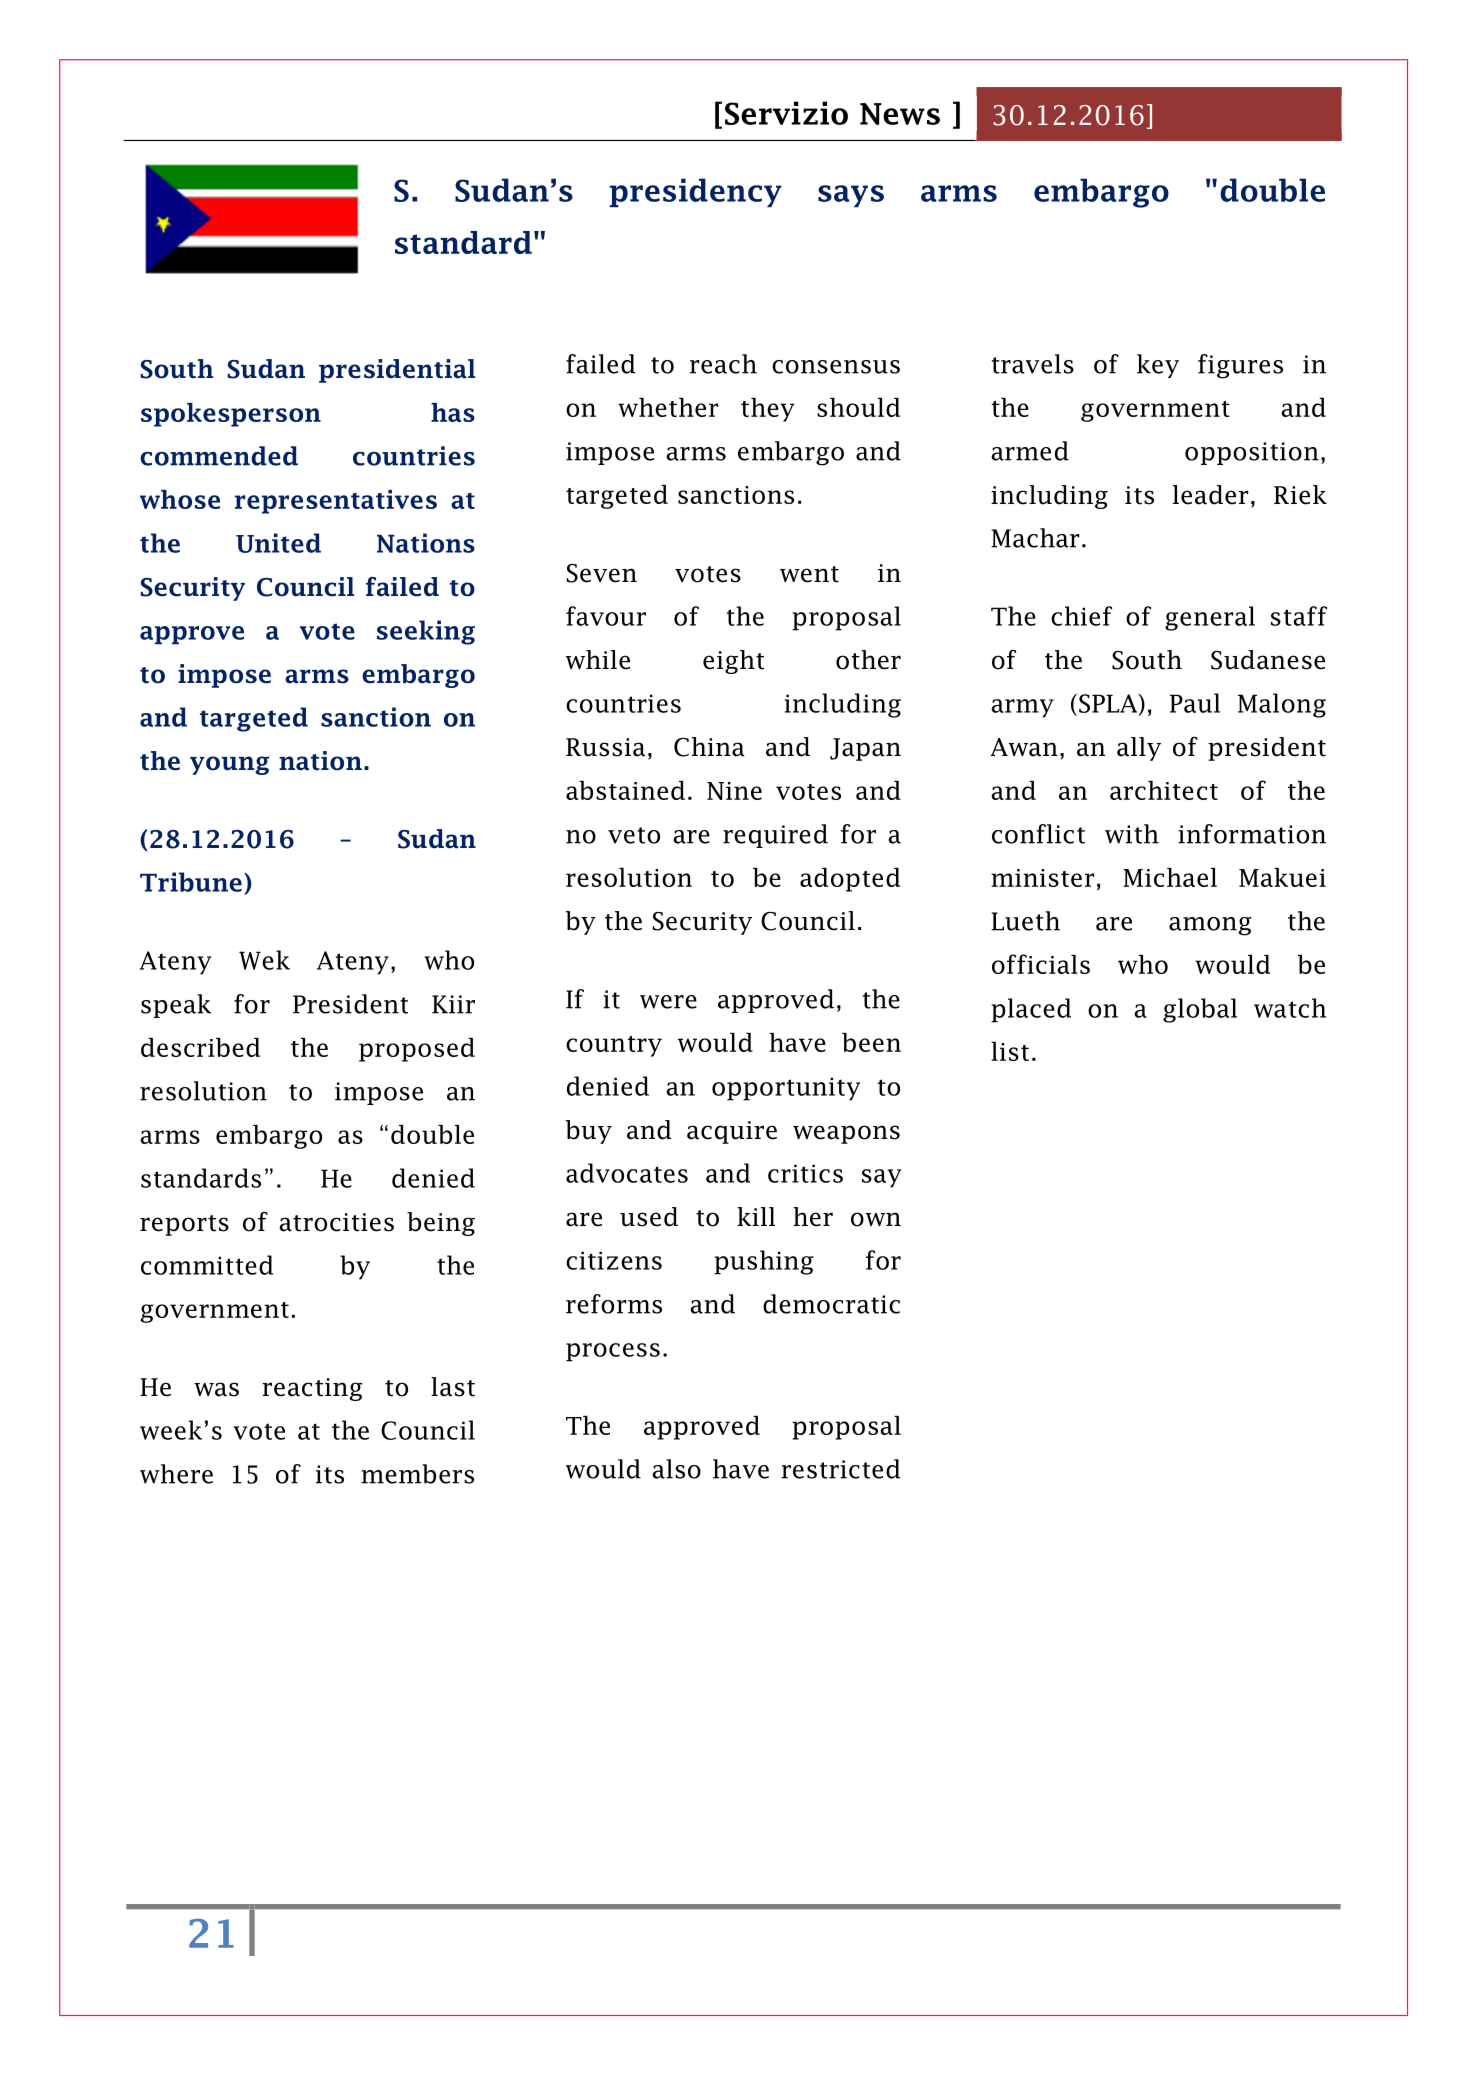 The image size is (1467, 2075). Describe the element at coordinates (851, 196) in the screenshot. I see `says` at that location.
